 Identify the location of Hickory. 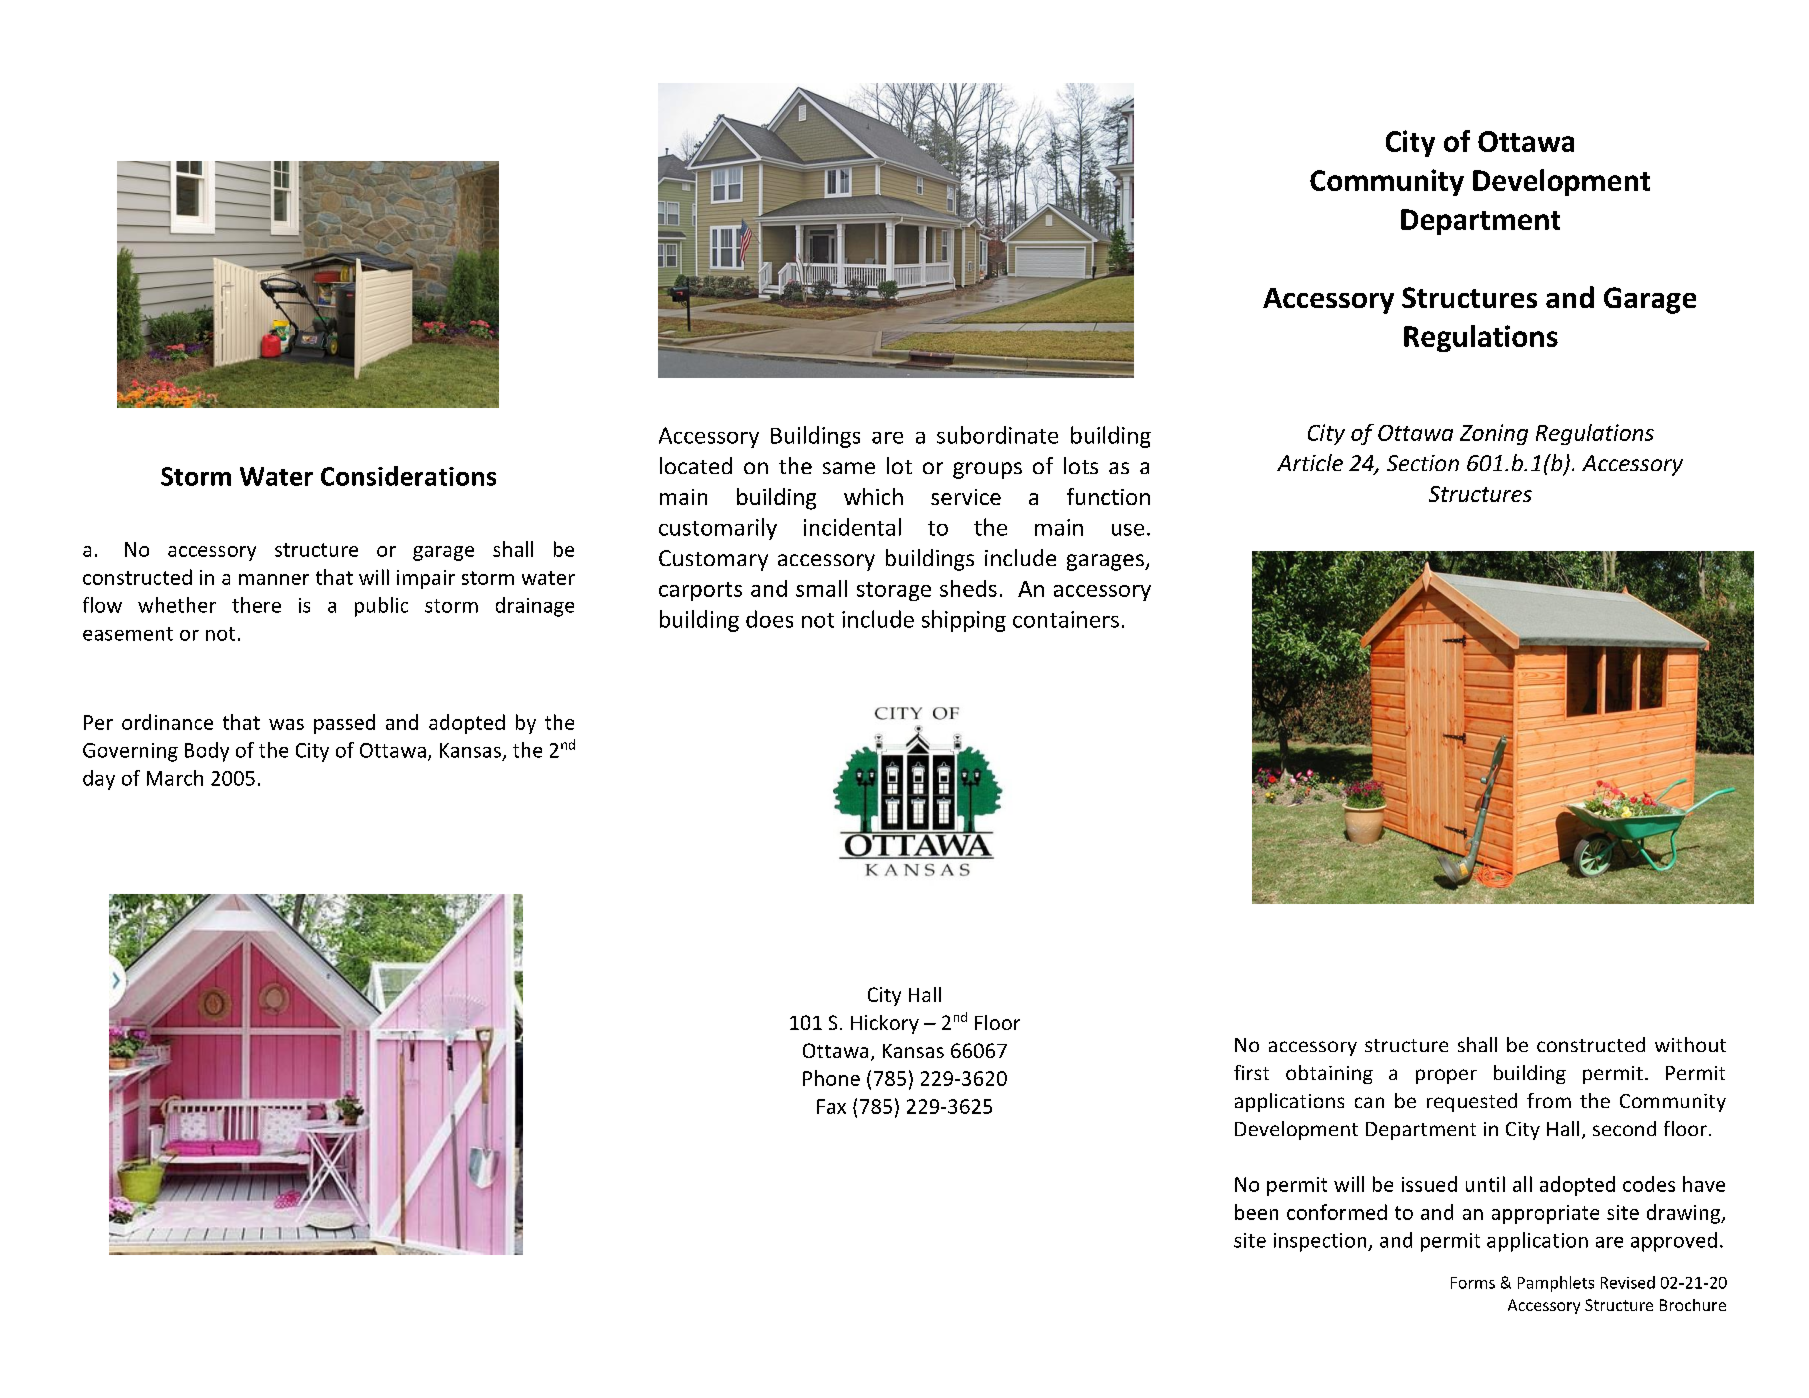
(885, 1024).
